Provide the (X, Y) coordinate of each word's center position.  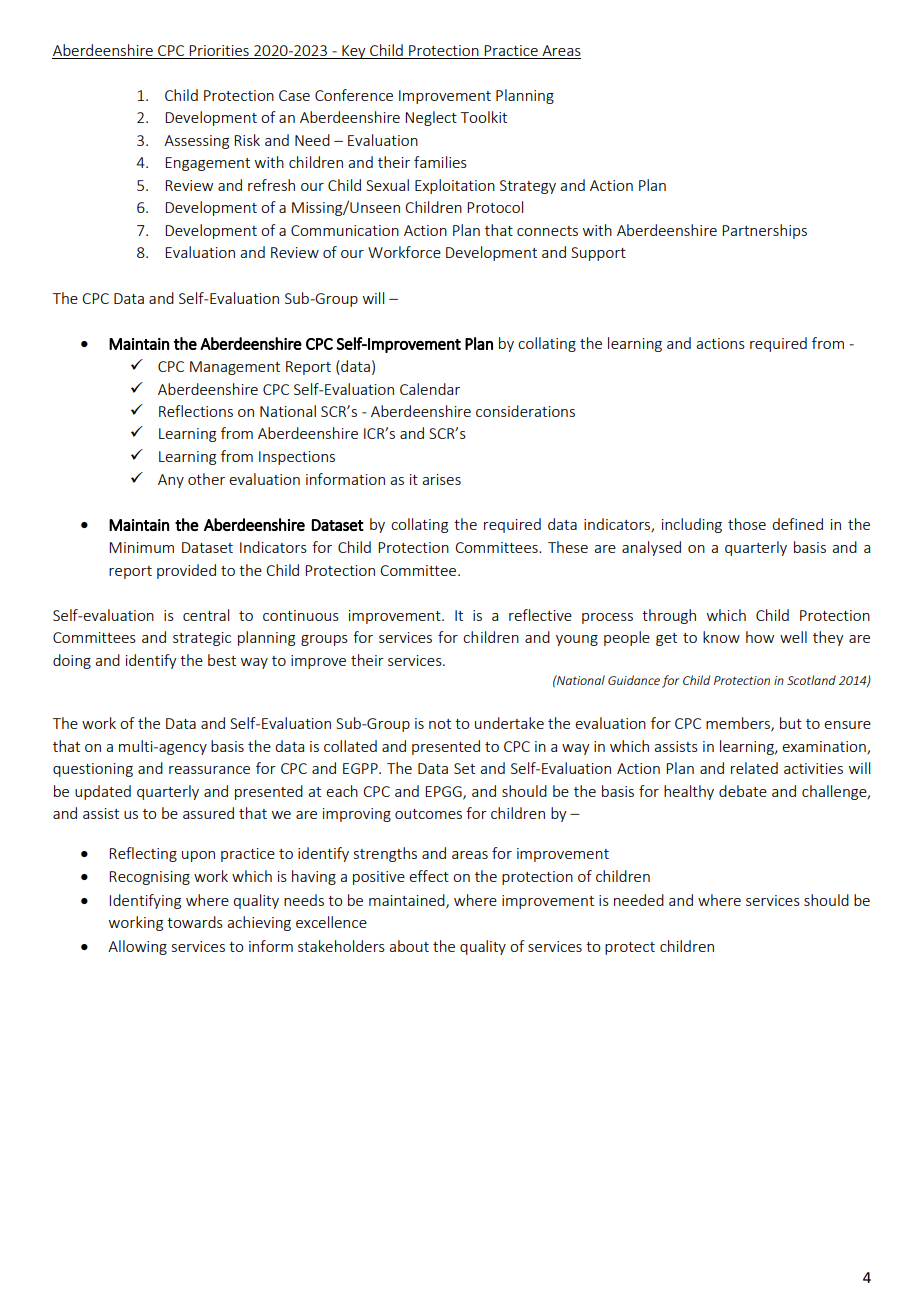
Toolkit (484, 117)
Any (171, 481)
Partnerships (764, 231)
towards (195, 922)
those (747, 524)
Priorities (219, 52)
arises (441, 479)
